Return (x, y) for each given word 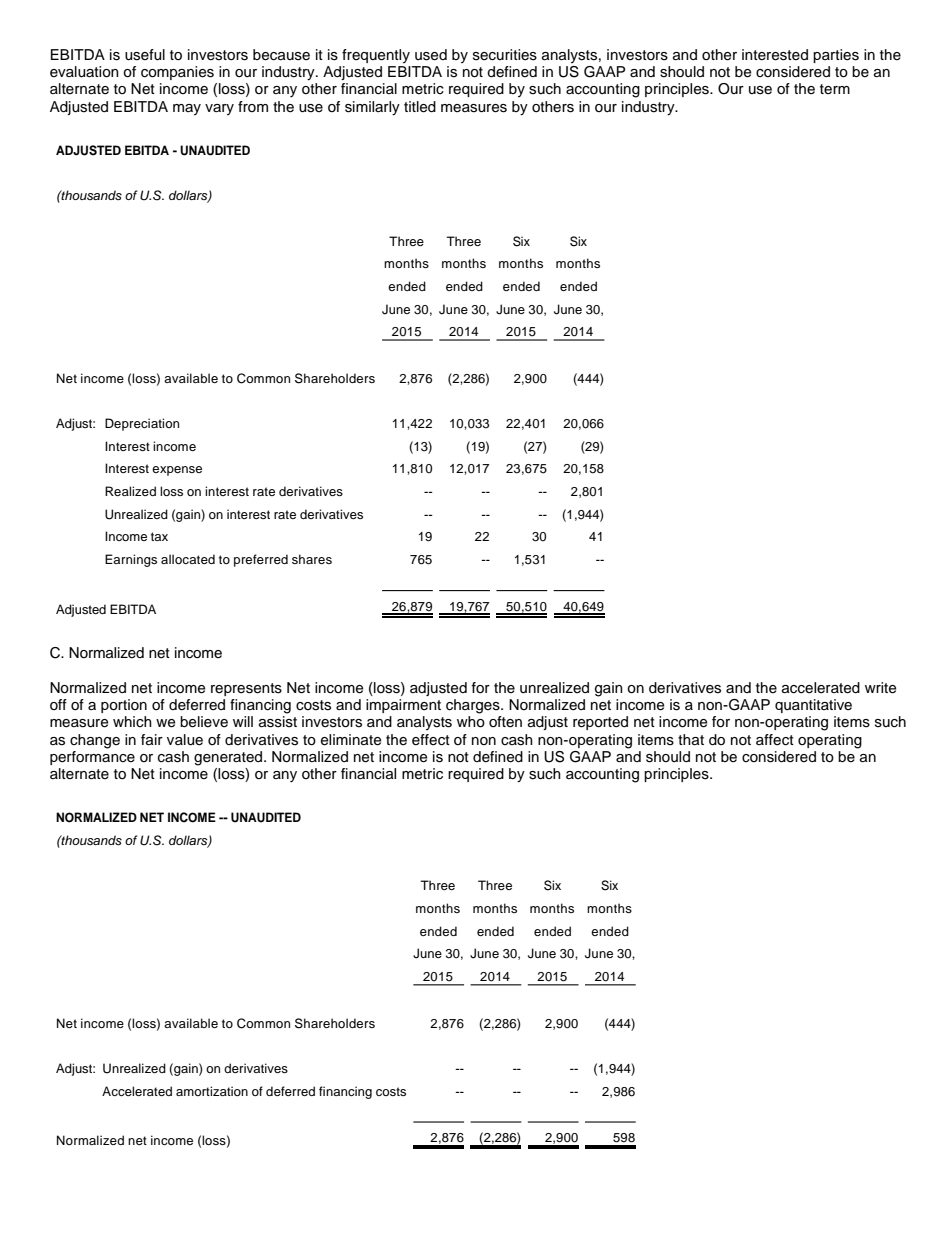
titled (420, 107)
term (835, 89)
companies (177, 73)
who (471, 722)
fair (152, 740)
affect (775, 740)
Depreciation (142, 424)
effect (431, 740)
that (691, 740)
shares (312, 559)
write (880, 688)
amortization (212, 1091)
